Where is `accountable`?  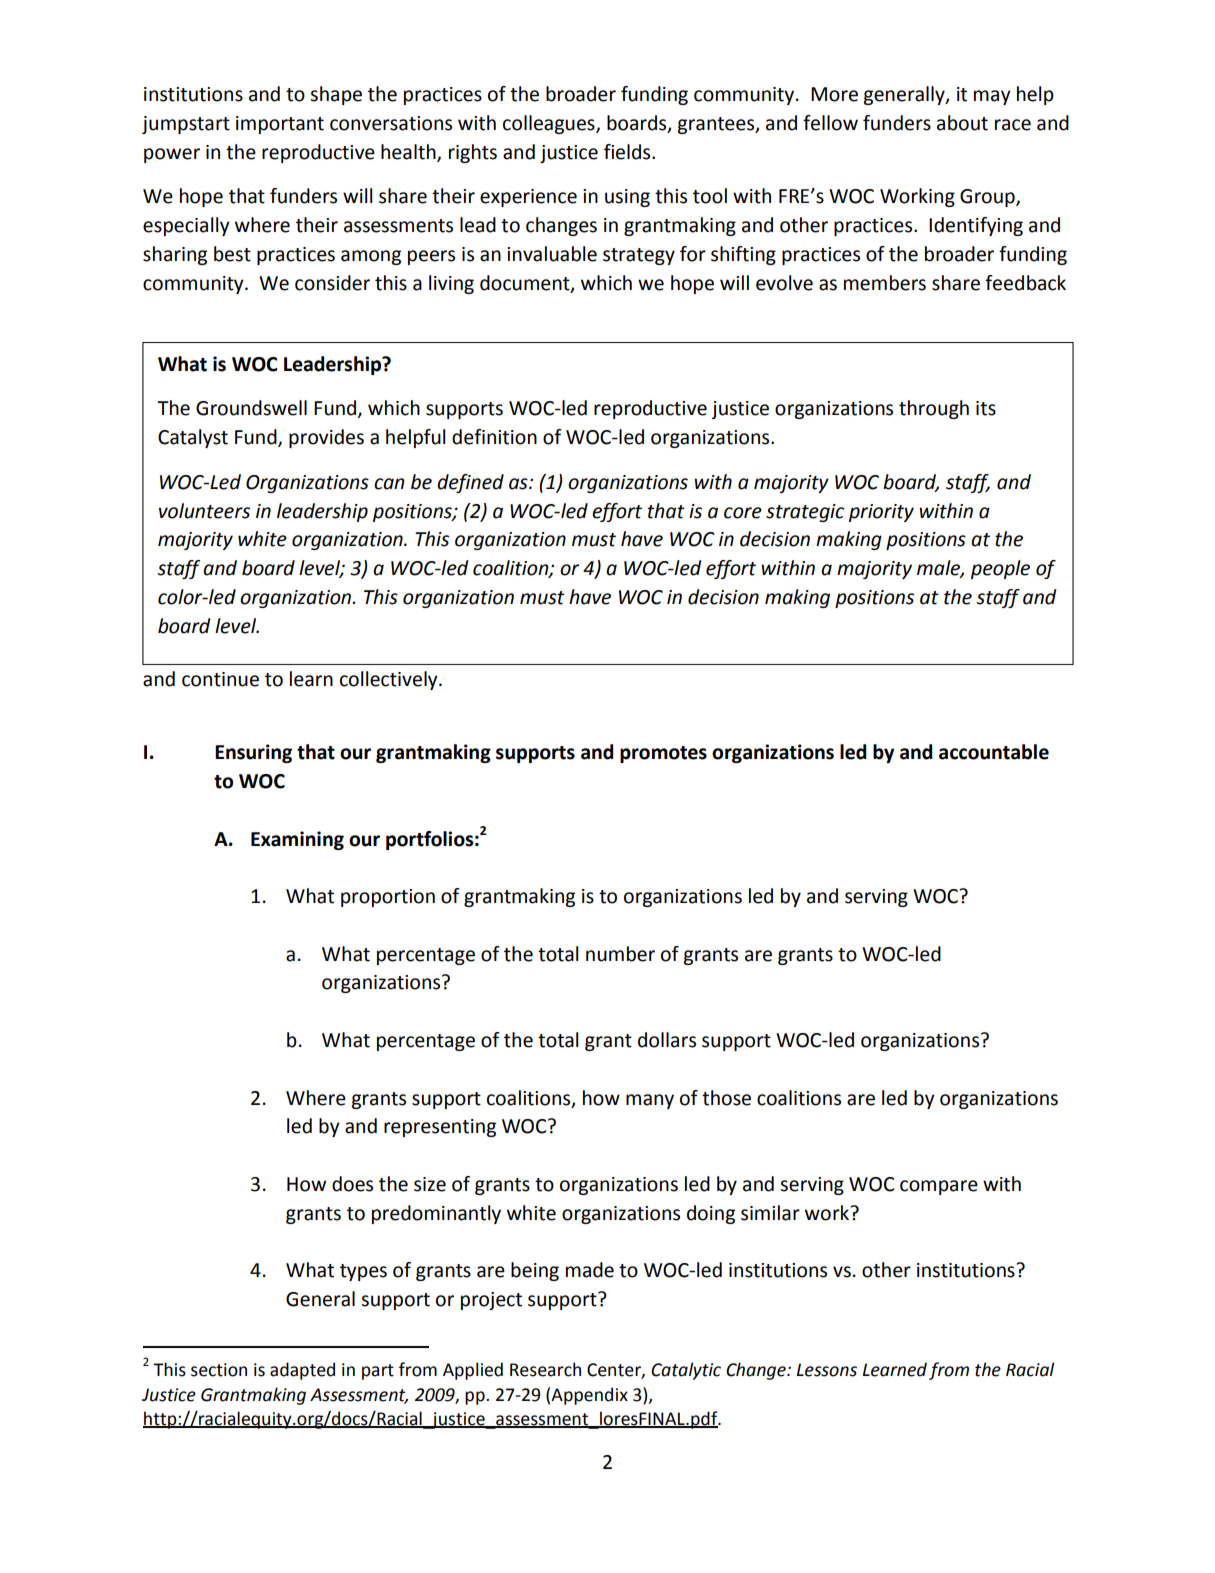 accountable is located at coordinates (994, 752).
